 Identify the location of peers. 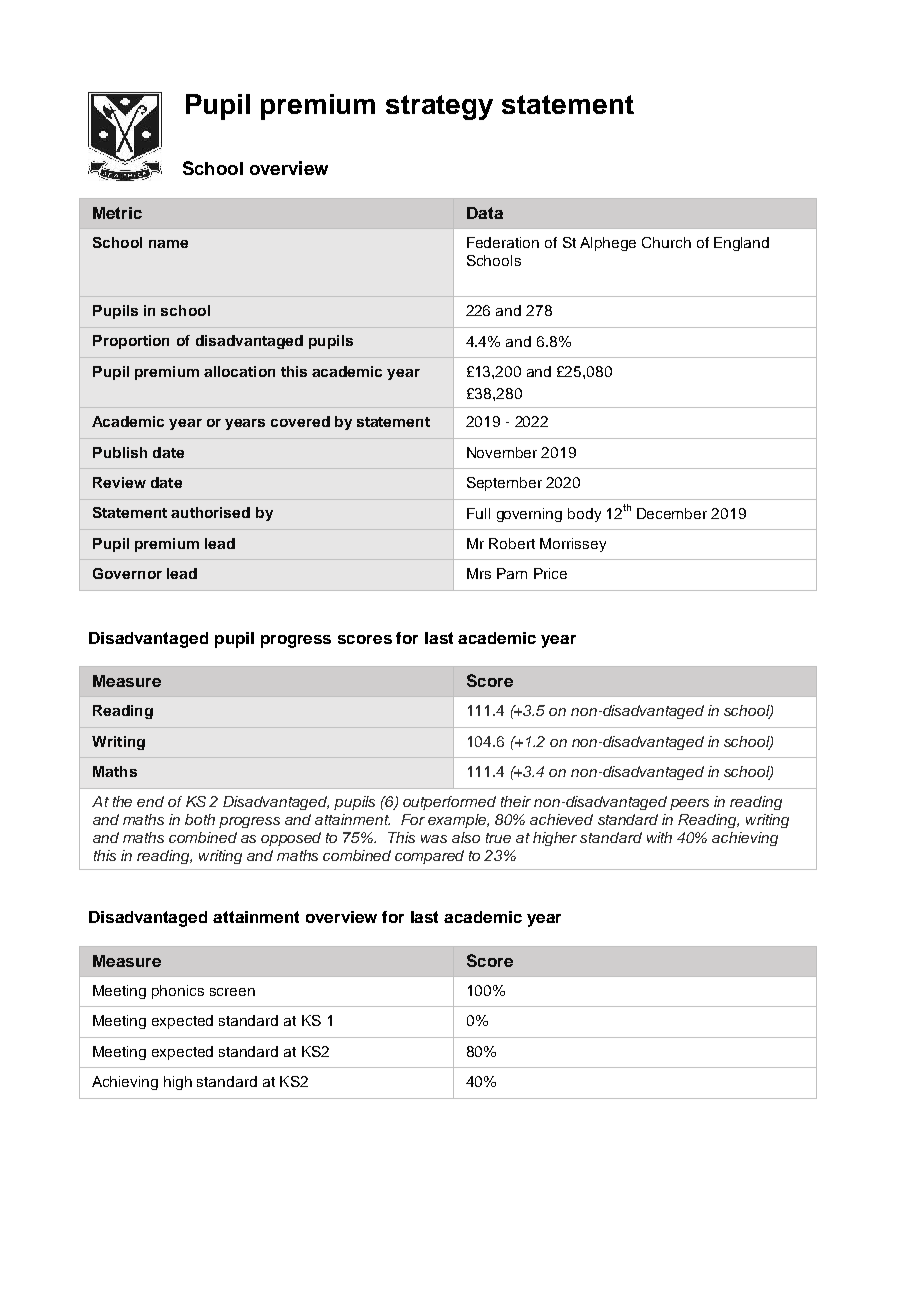
(689, 804).
